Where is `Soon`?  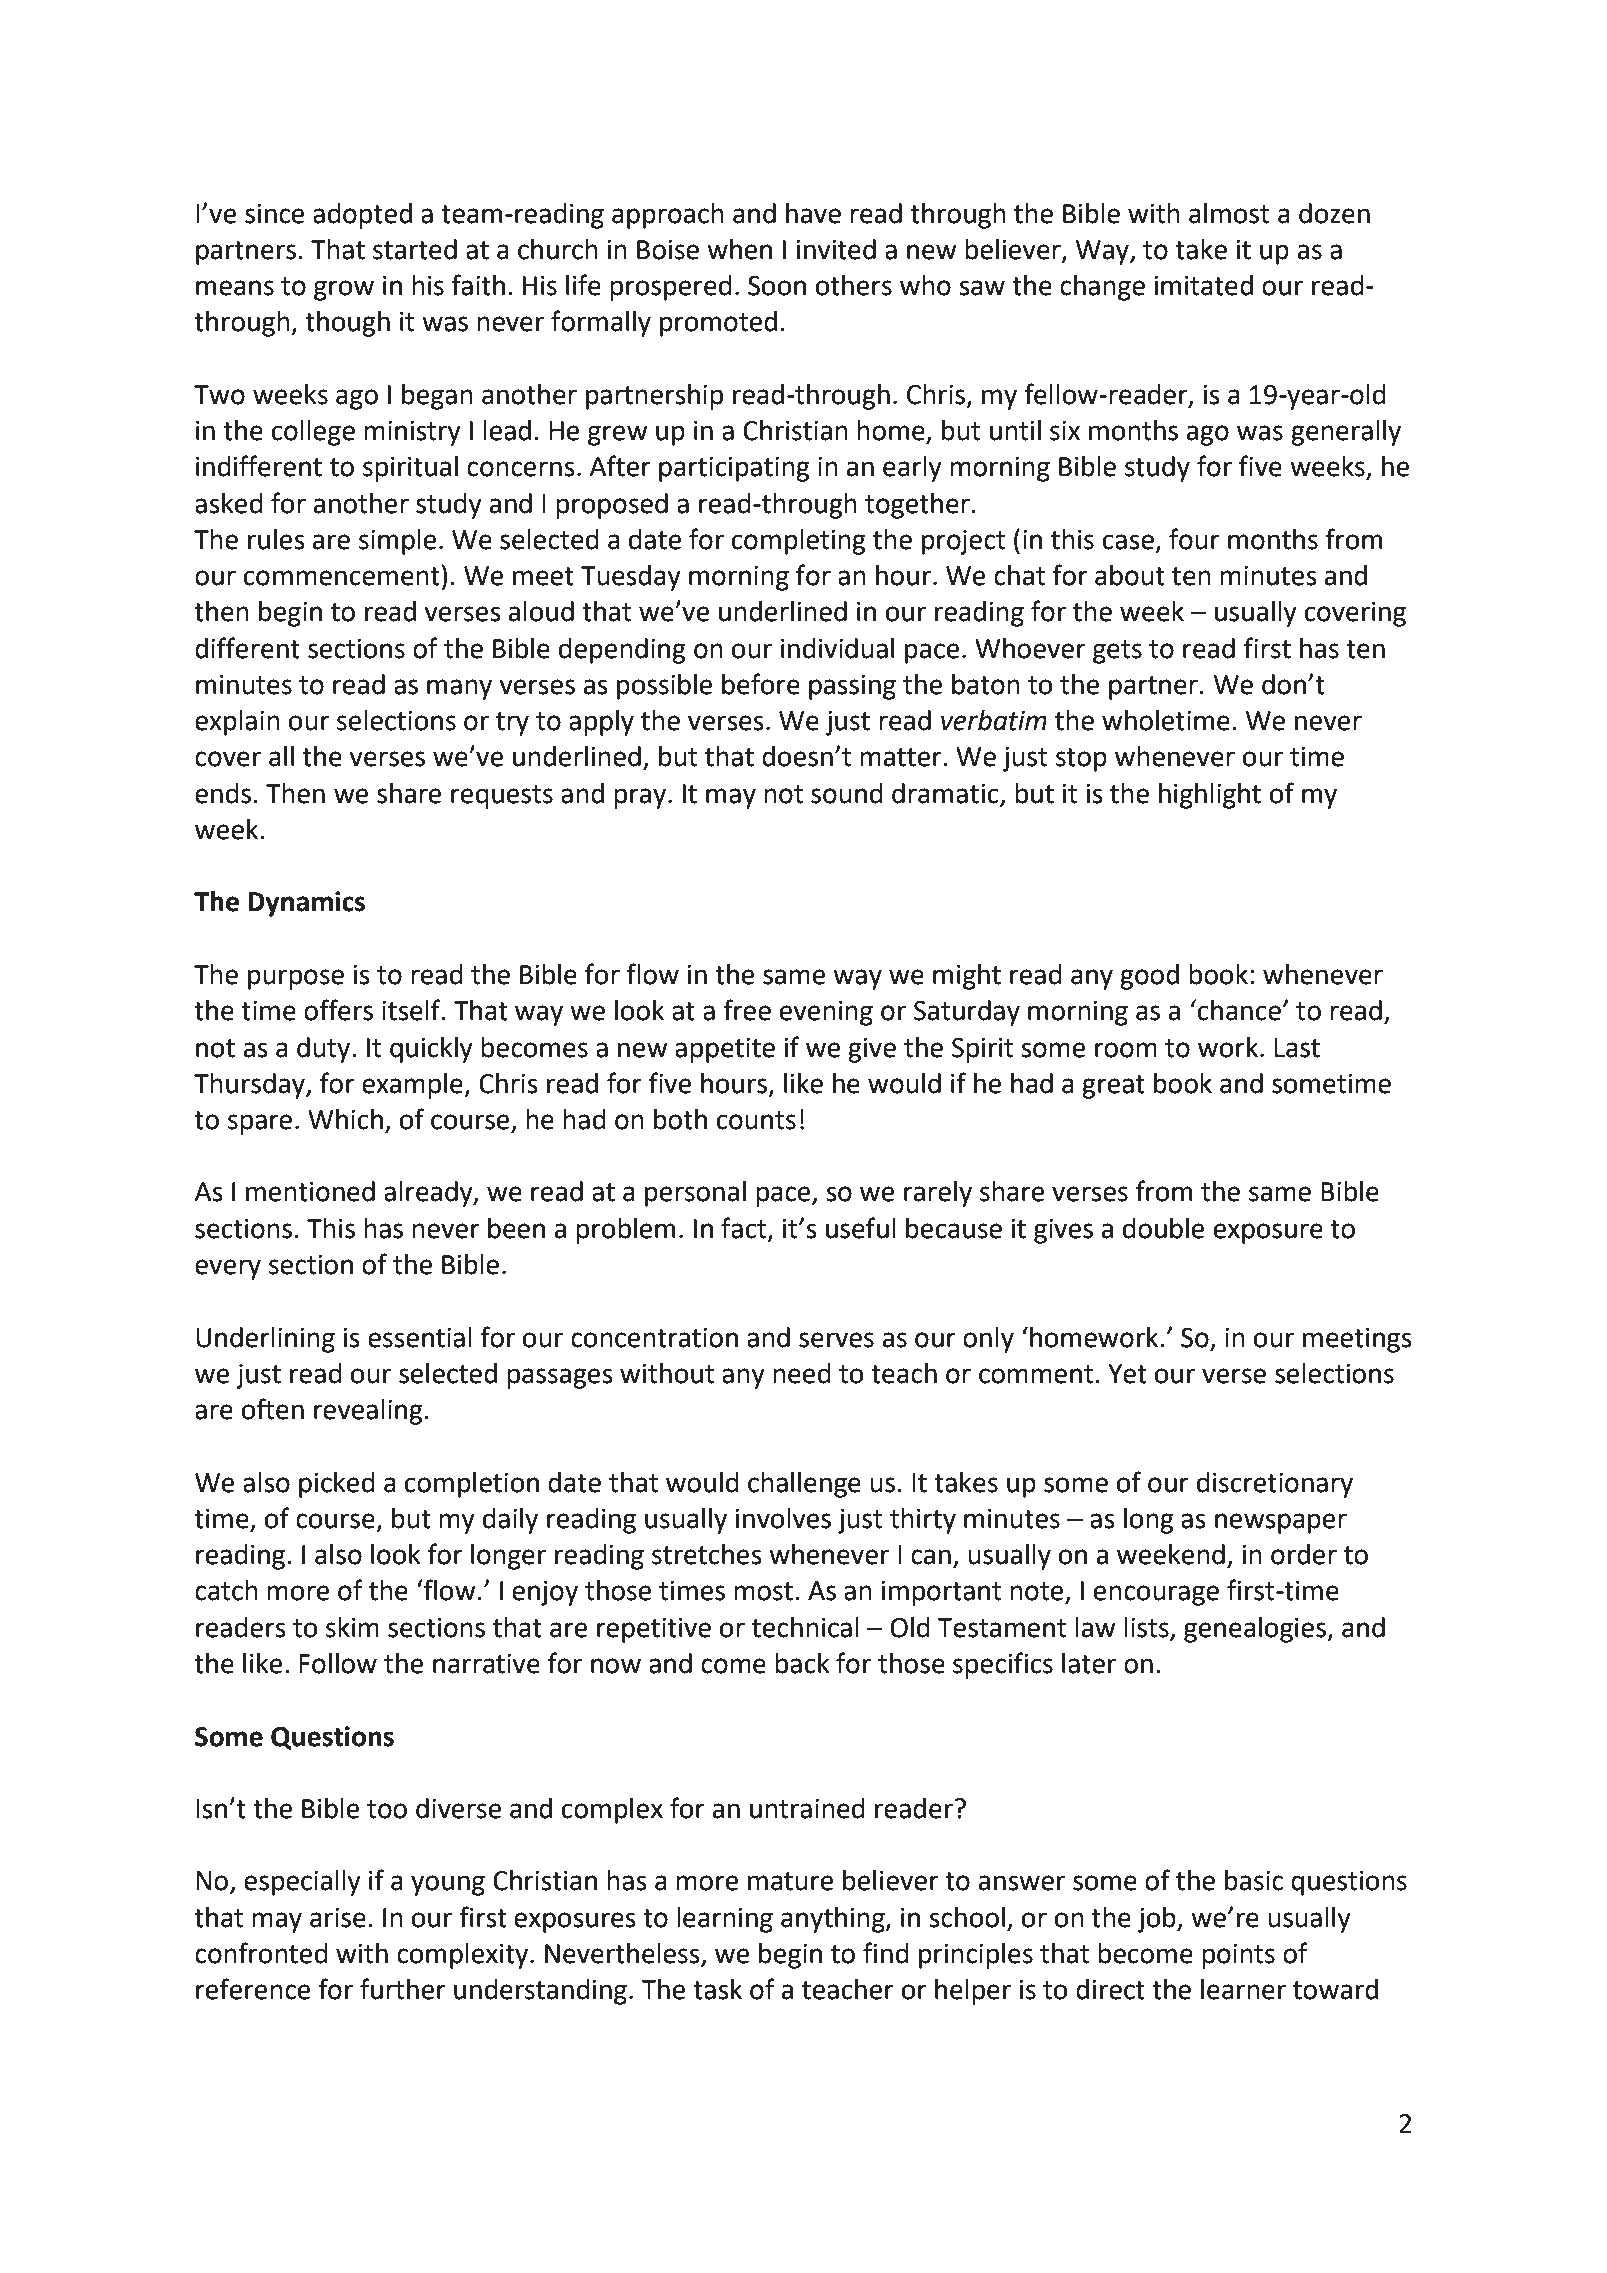 Soon is located at coordinates (777, 286).
